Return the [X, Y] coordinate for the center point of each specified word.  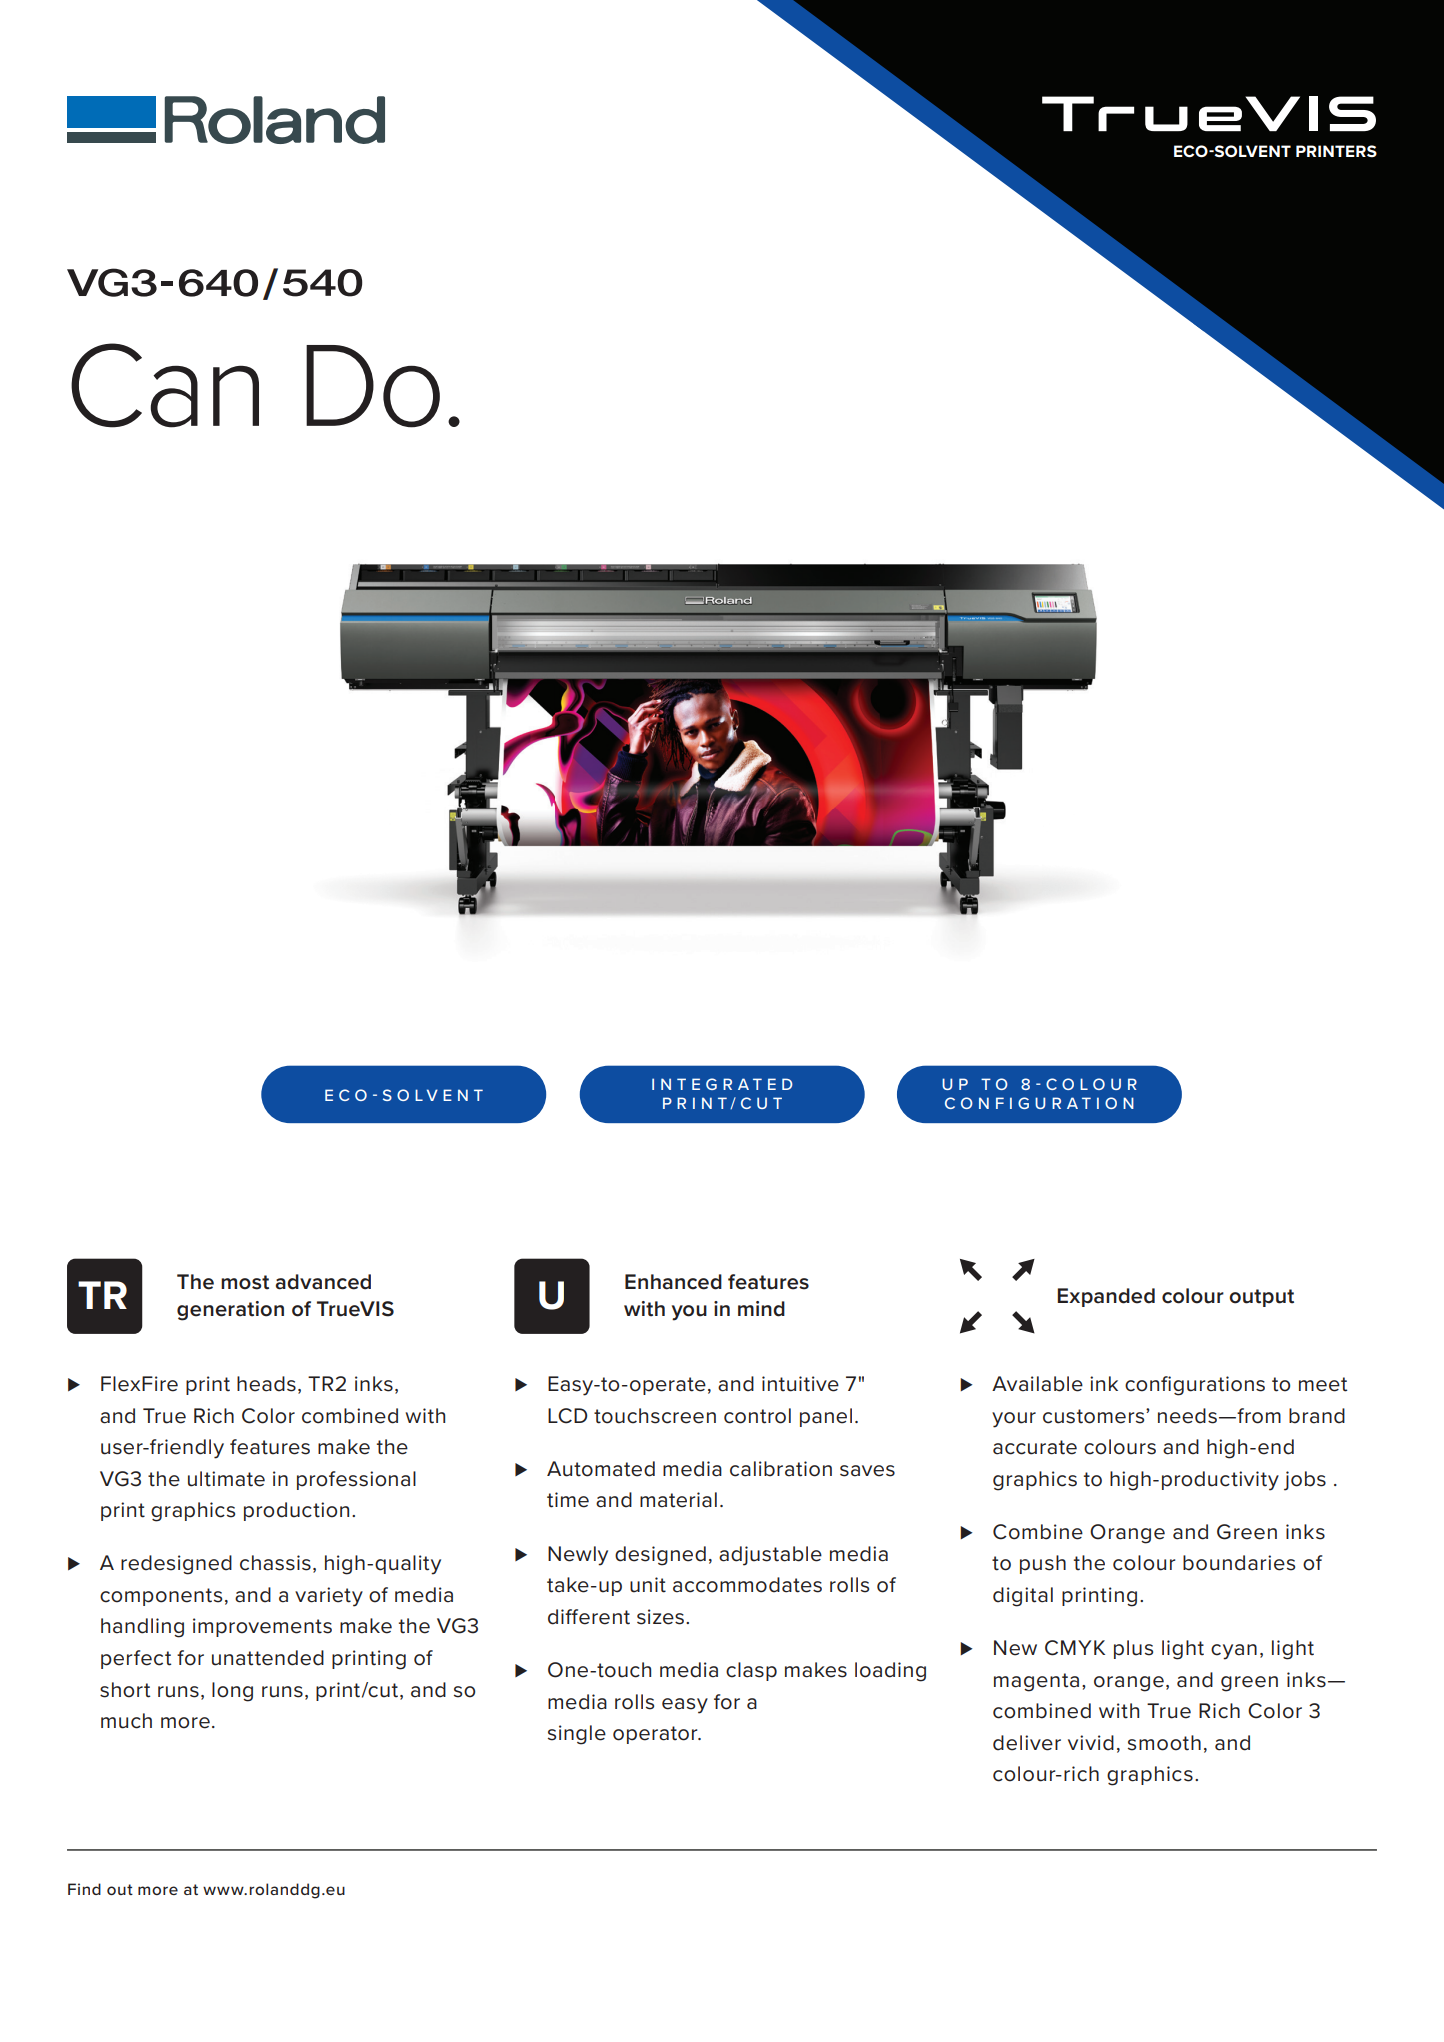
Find [84, 1889]
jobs [1305, 1481]
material [678, 1500]
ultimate [226, 1479]
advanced [323, 1282]
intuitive [800, 1384]
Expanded [1106, 1297]
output [1261, 1298]
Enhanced [673, 1282]
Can [165, 385]
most [245, 1282]
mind [761, 1309]
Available [1037, 1384]
